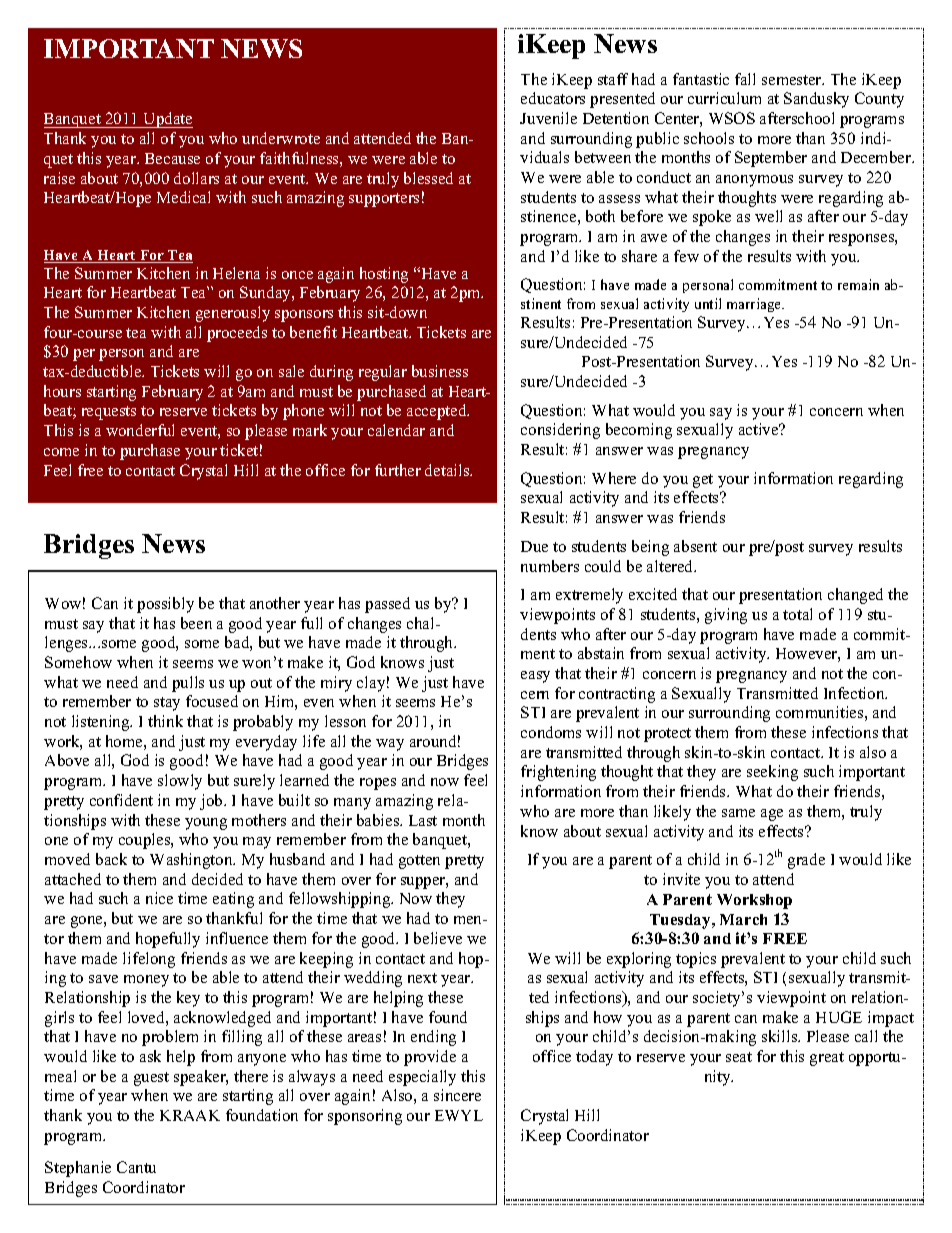  I want to click on proceeds, so click(237, 334).
